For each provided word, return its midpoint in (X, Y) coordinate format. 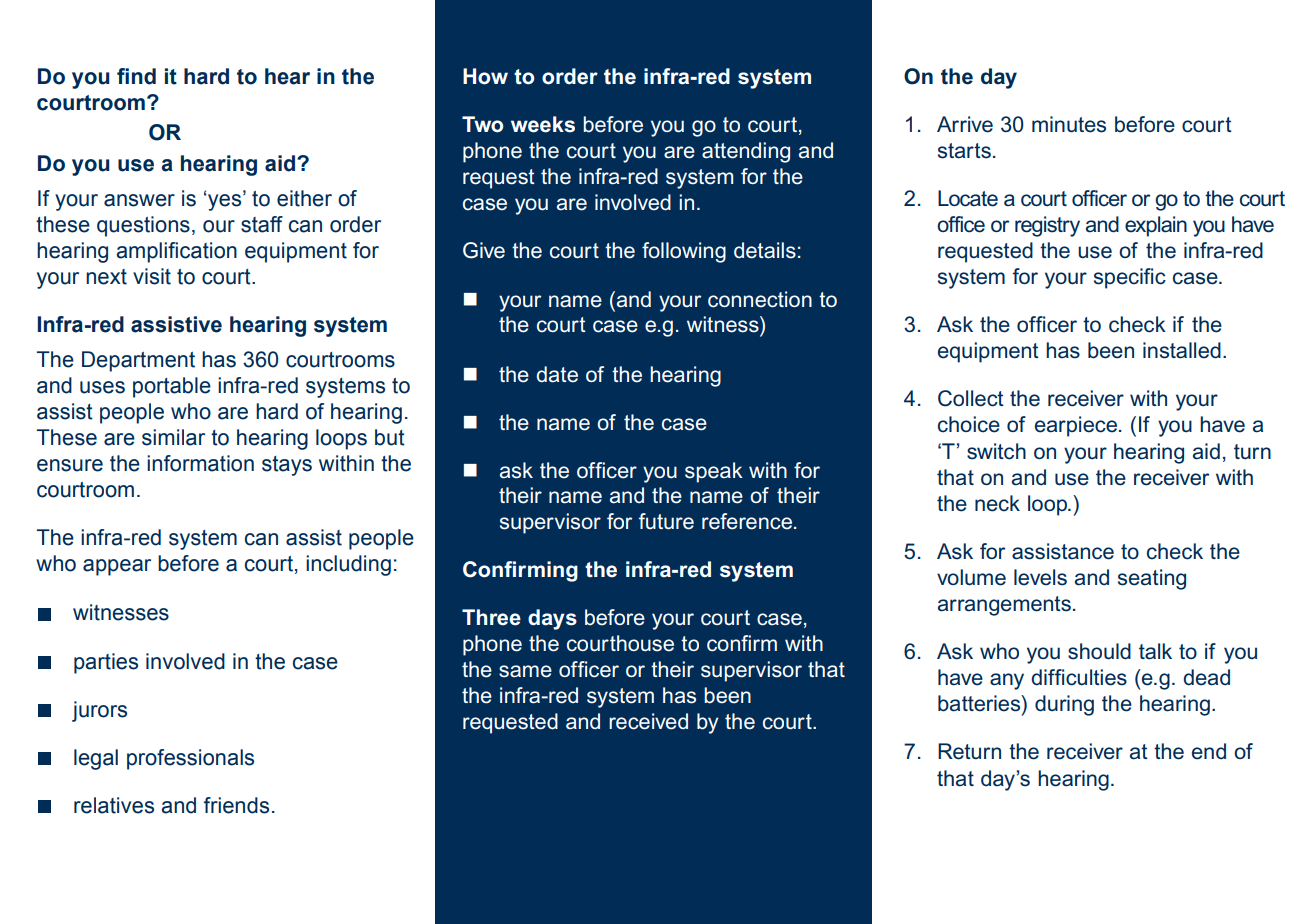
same (525, 671)
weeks (543, 124)
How (485, 76)
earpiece (1077, 426)
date (557, 374)
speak (714, 472)
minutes (1069, 124)
